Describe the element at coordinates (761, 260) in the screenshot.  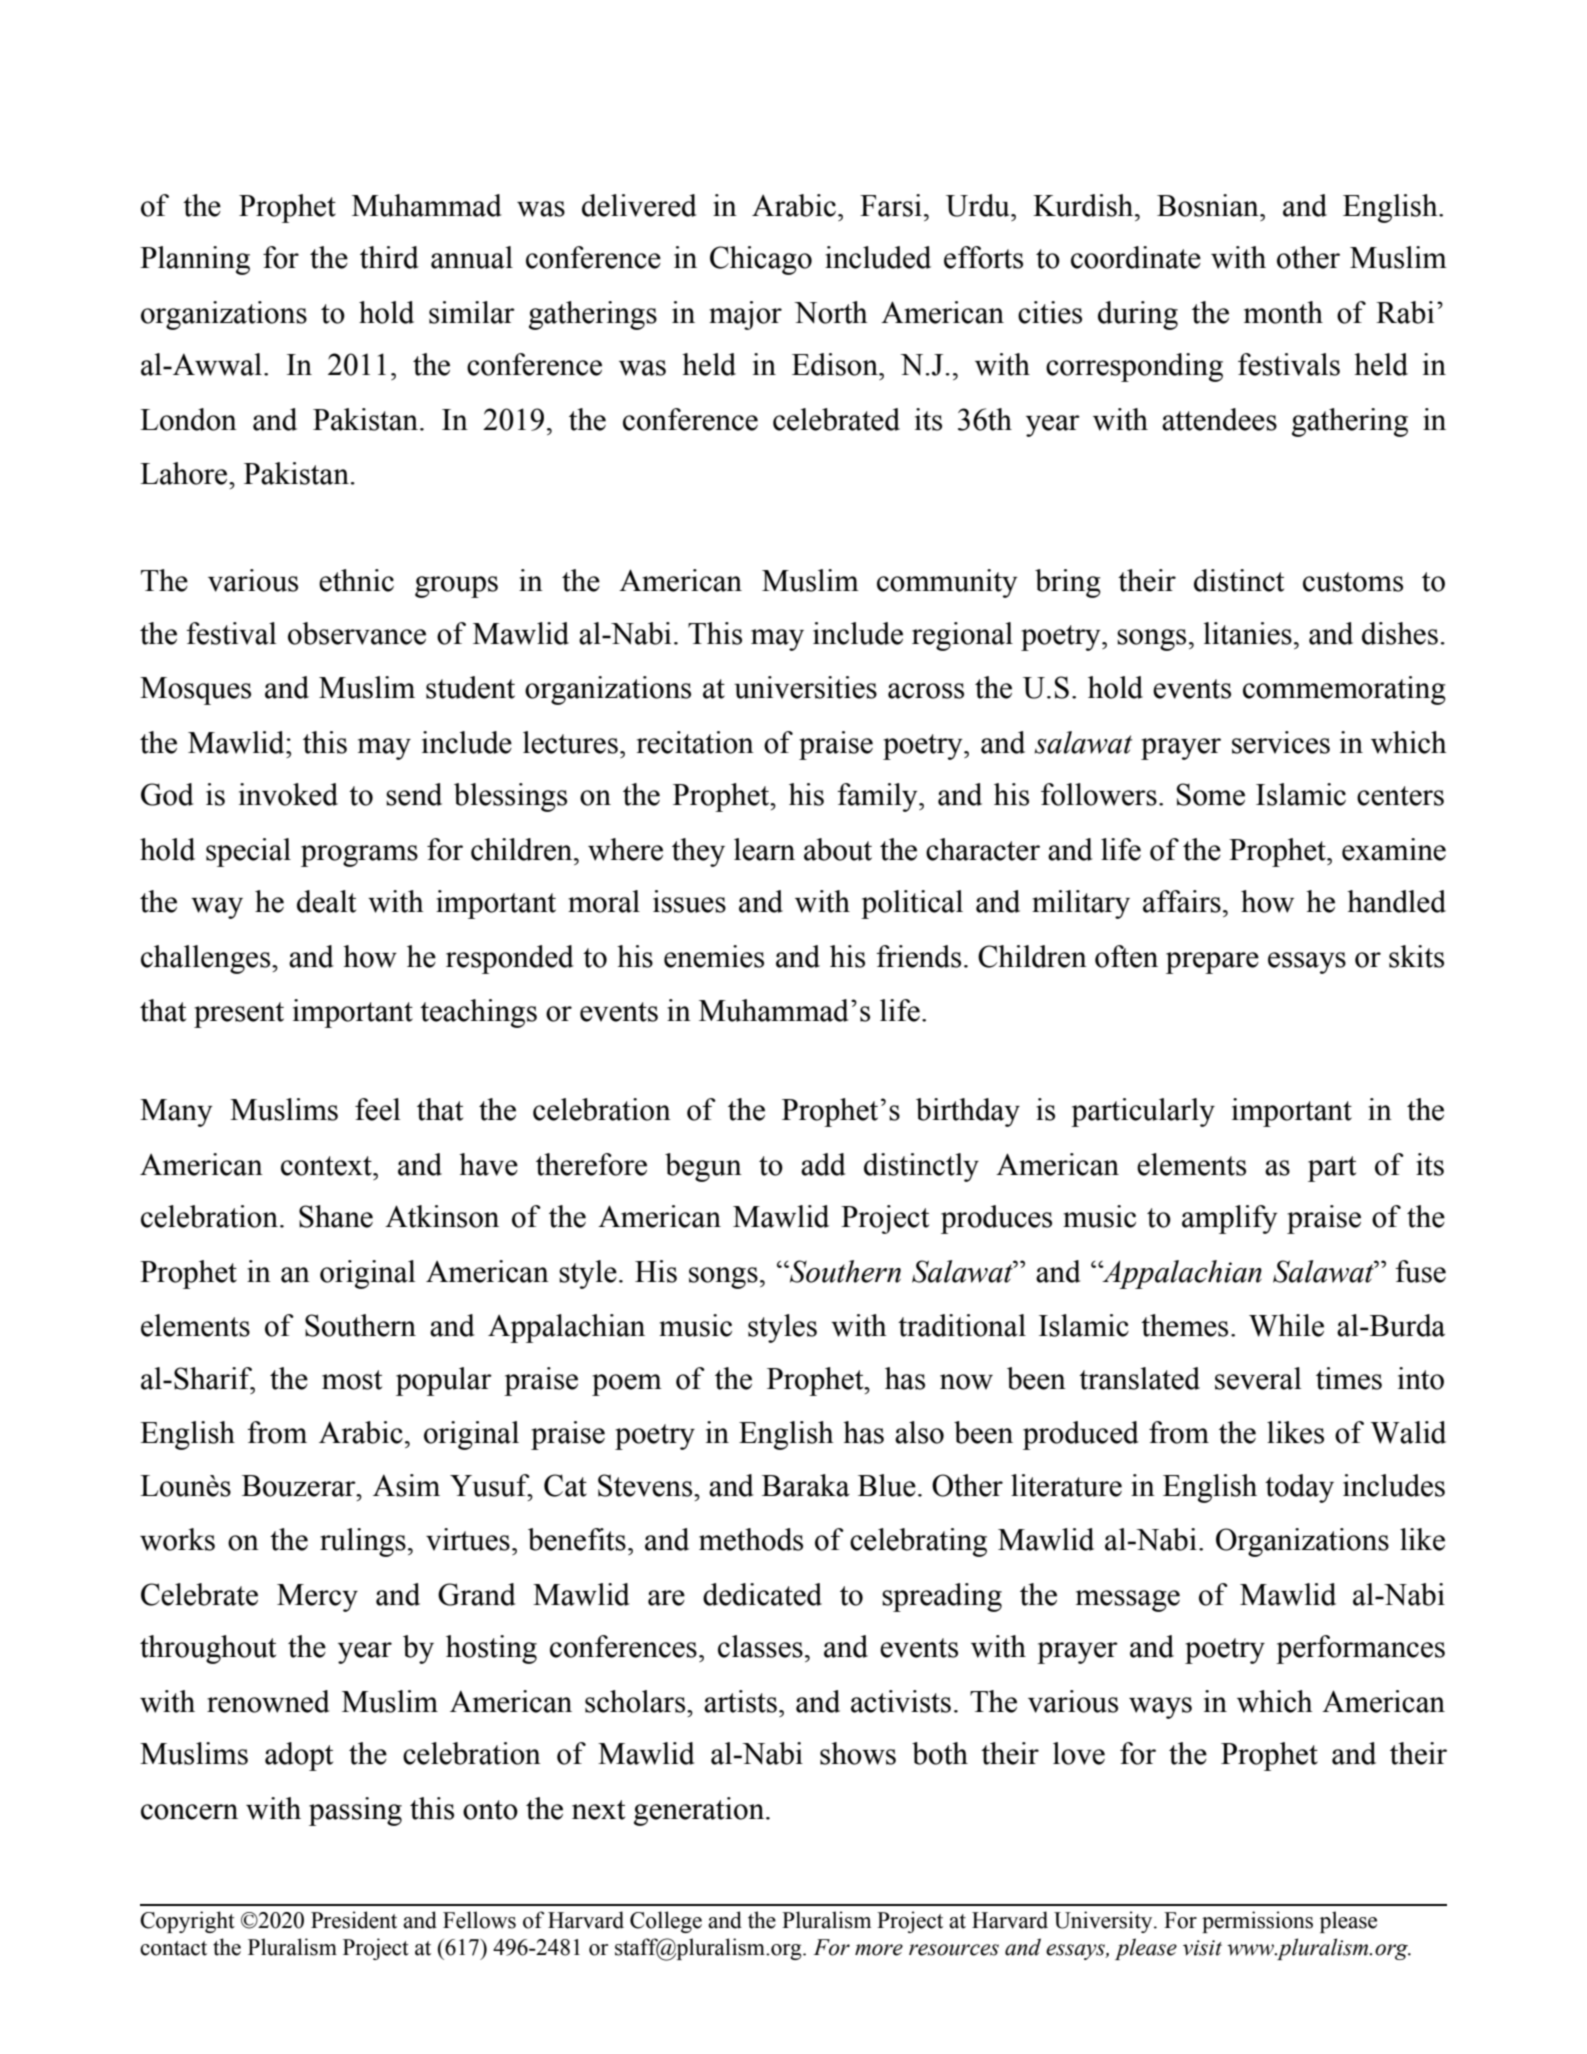
I see `Chicago` at that location.
